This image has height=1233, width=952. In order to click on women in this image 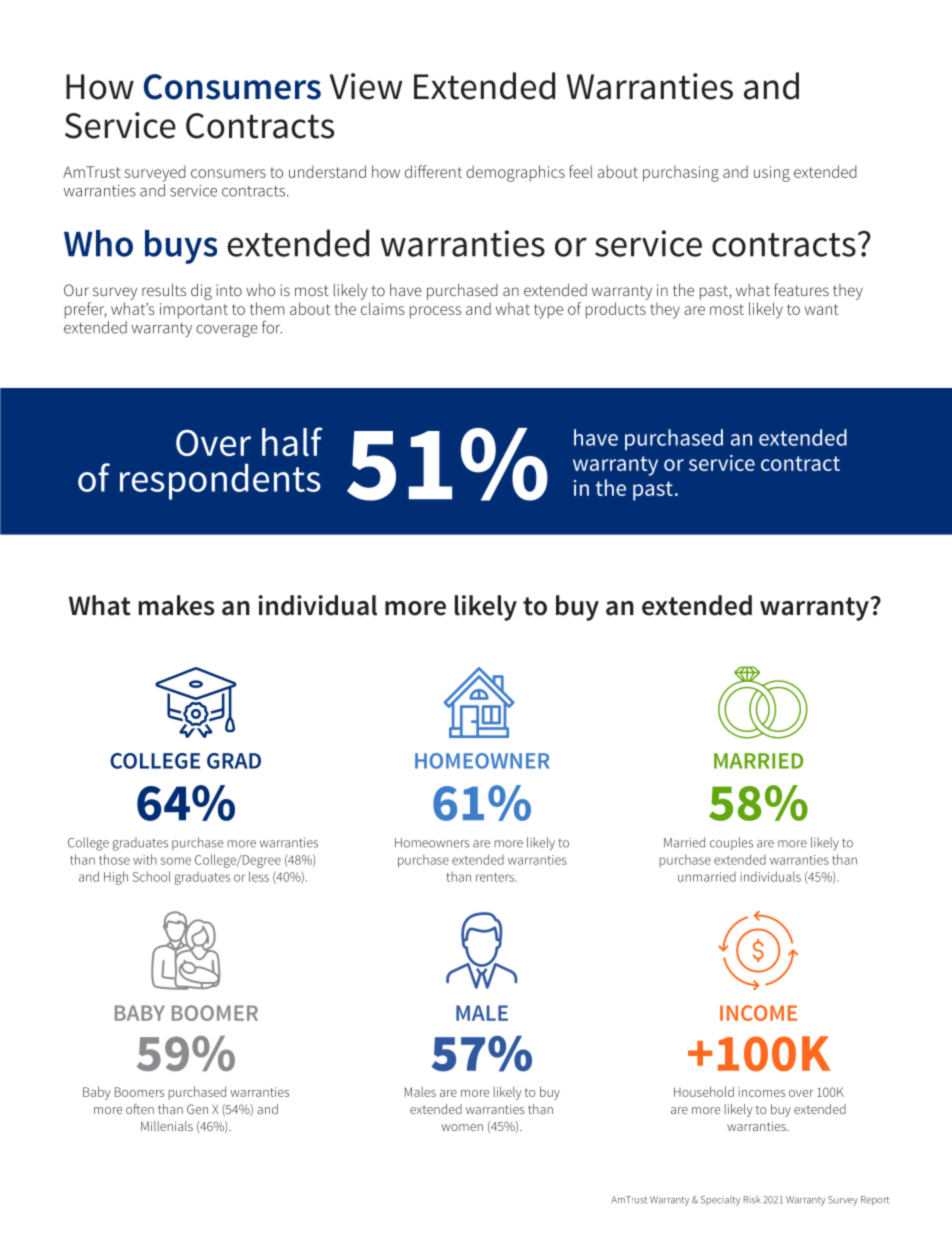, I will do `click(462, 1127)`.
